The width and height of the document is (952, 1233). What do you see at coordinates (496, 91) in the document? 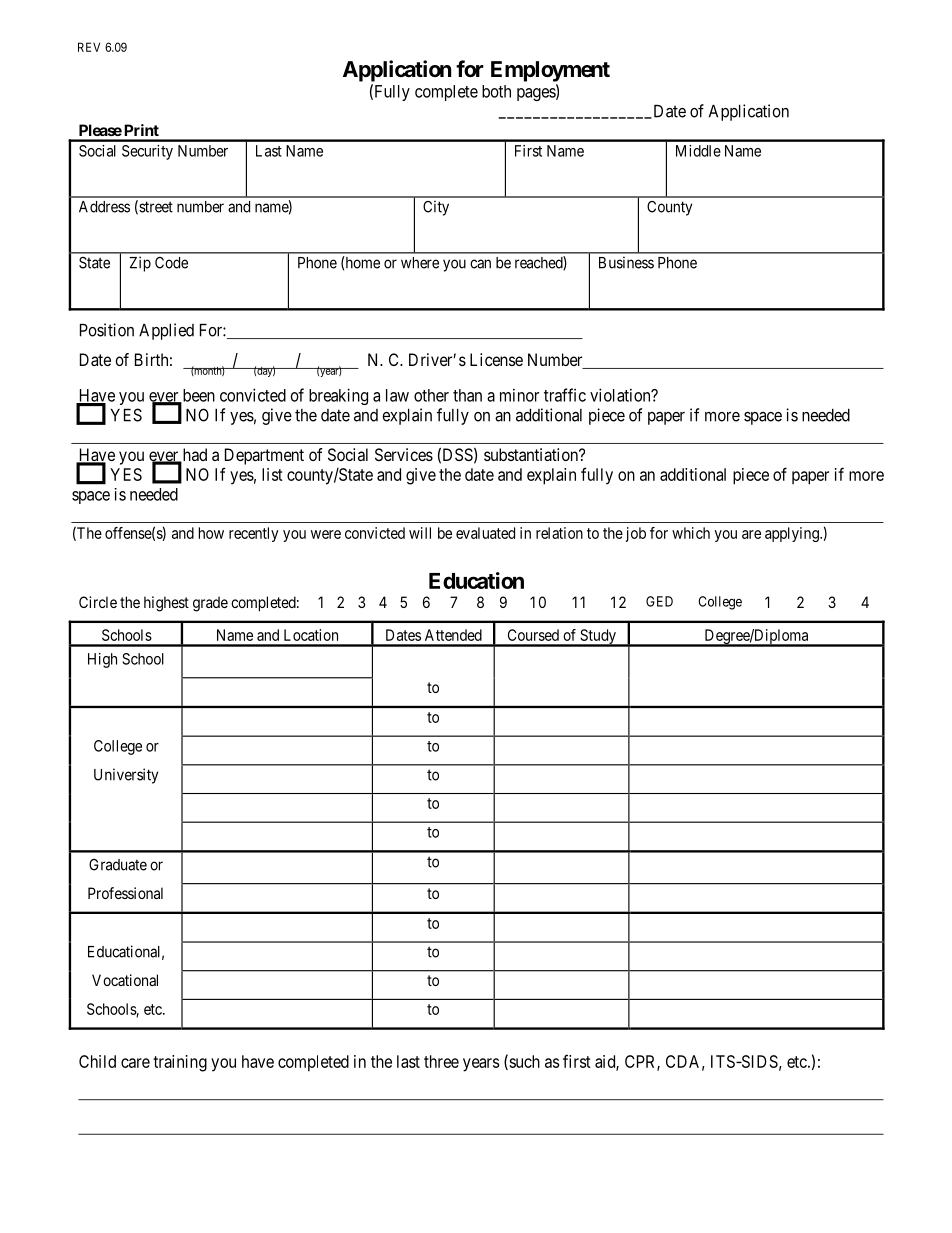
I see `both` at bounding box center [496, 91].
